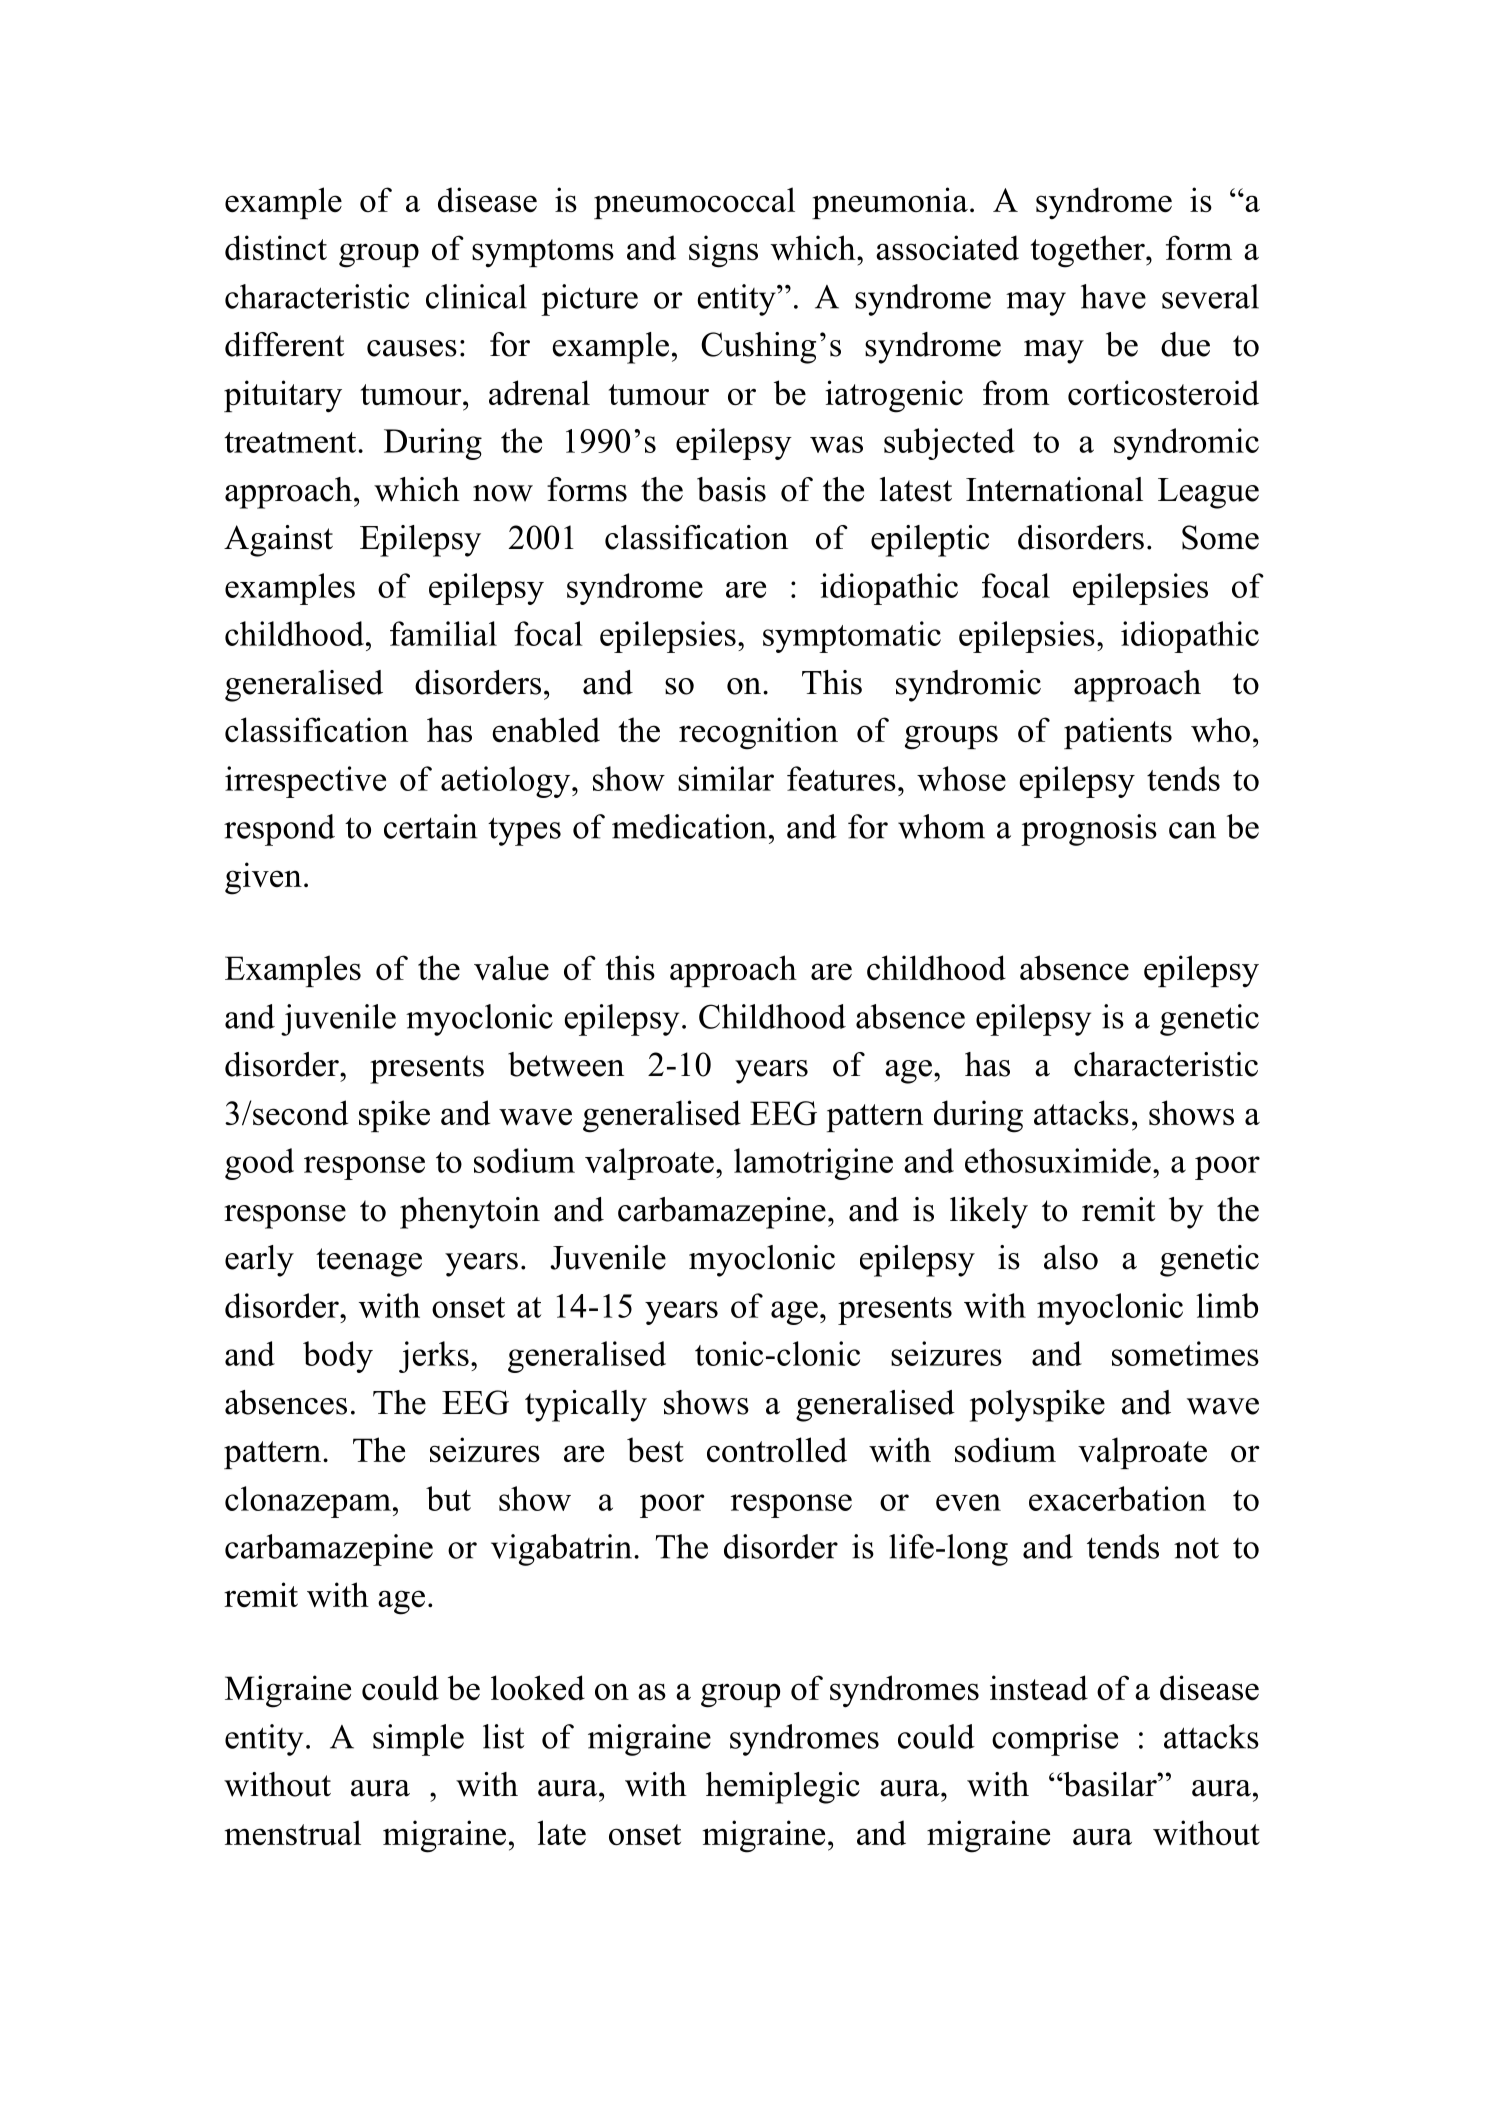 The image size is (1485, 2101). What do you see at coordinates (1055, 1740) in the screenshot?
I see `comprise` at bounding box center [1055, 1740].
